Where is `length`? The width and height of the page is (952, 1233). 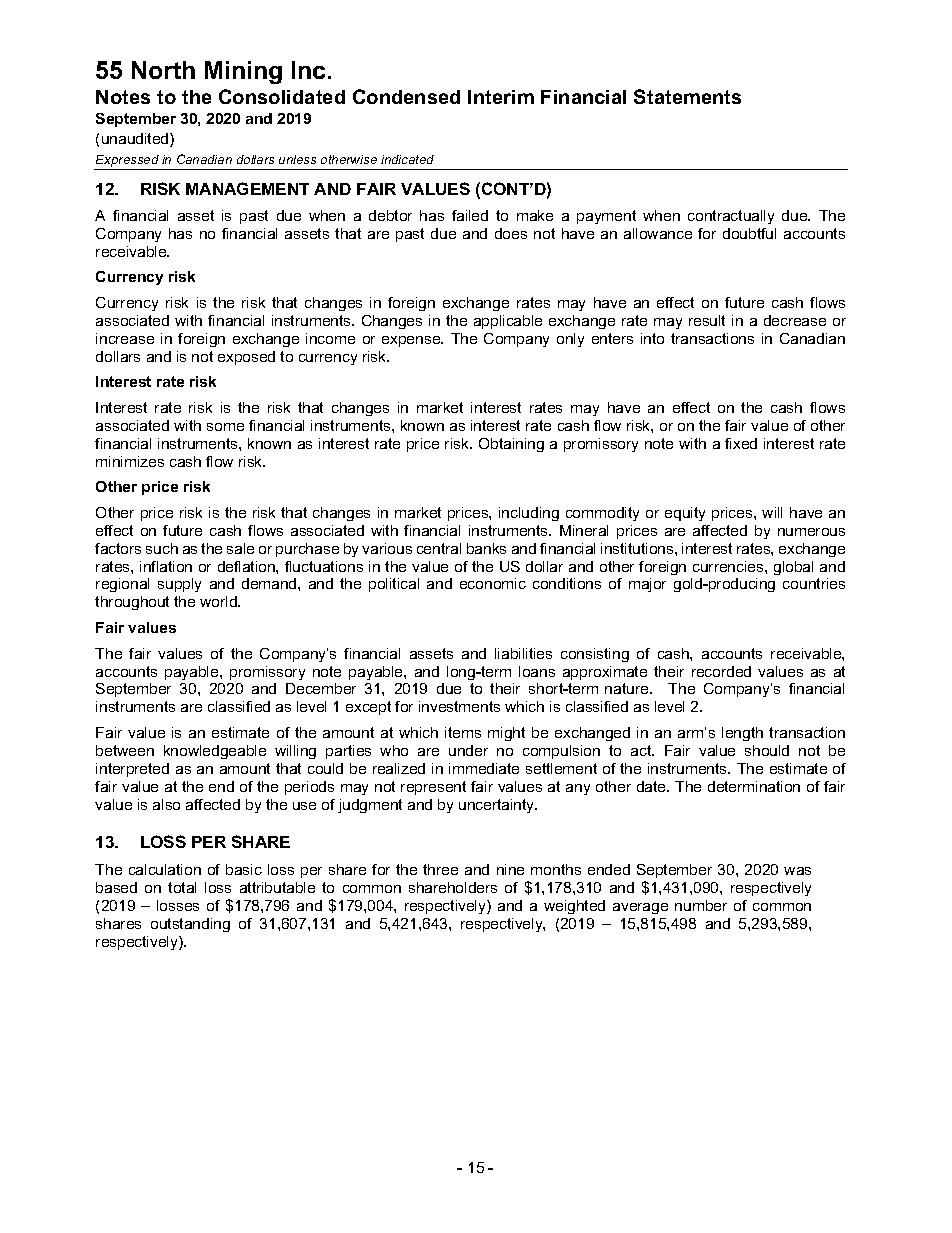
length is located at coordinates (742, 734).
